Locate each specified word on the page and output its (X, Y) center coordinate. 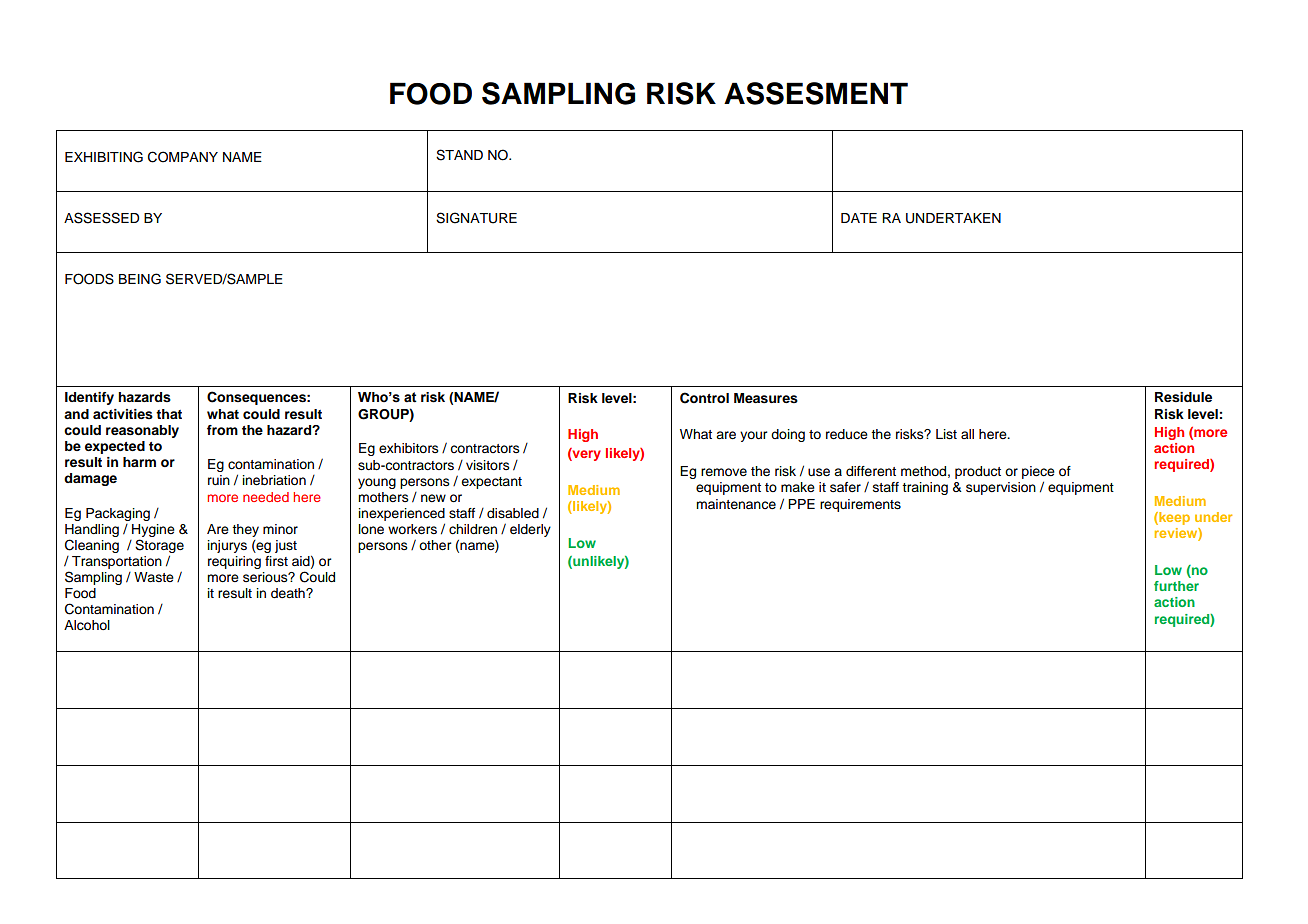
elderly (530, 530)
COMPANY (183, 157)
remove (724, 472)
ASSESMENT (816, 93)
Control (704, 398)
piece (1038, 474)
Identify (89, 398)
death (289, 593)
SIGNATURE (476, 218)
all (967, 434)
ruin (219, 480)
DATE (859, 218)
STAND (459, 155)
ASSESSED (101, 218)
